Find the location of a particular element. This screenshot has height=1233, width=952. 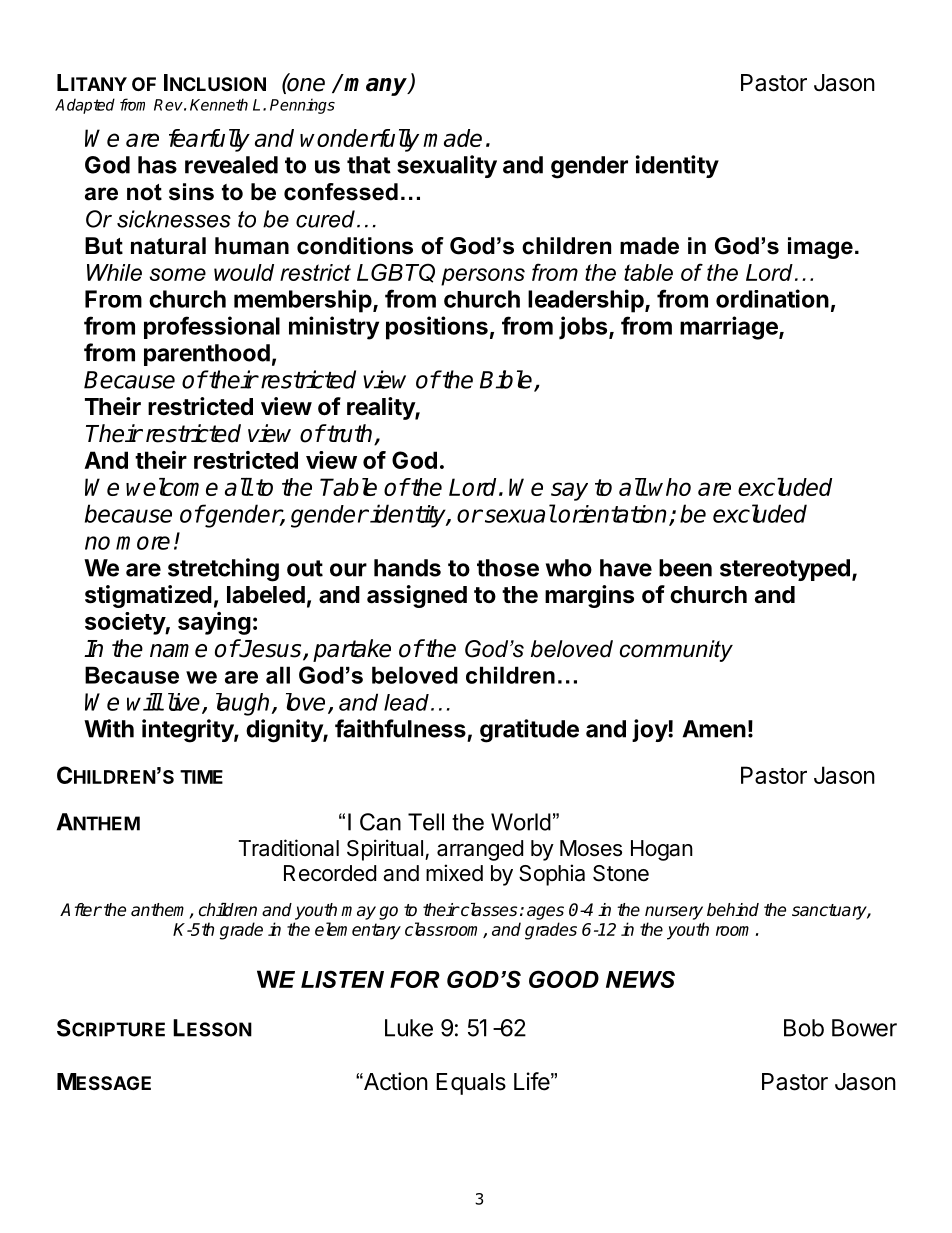

stretching is located at coordinates (223, 570).
